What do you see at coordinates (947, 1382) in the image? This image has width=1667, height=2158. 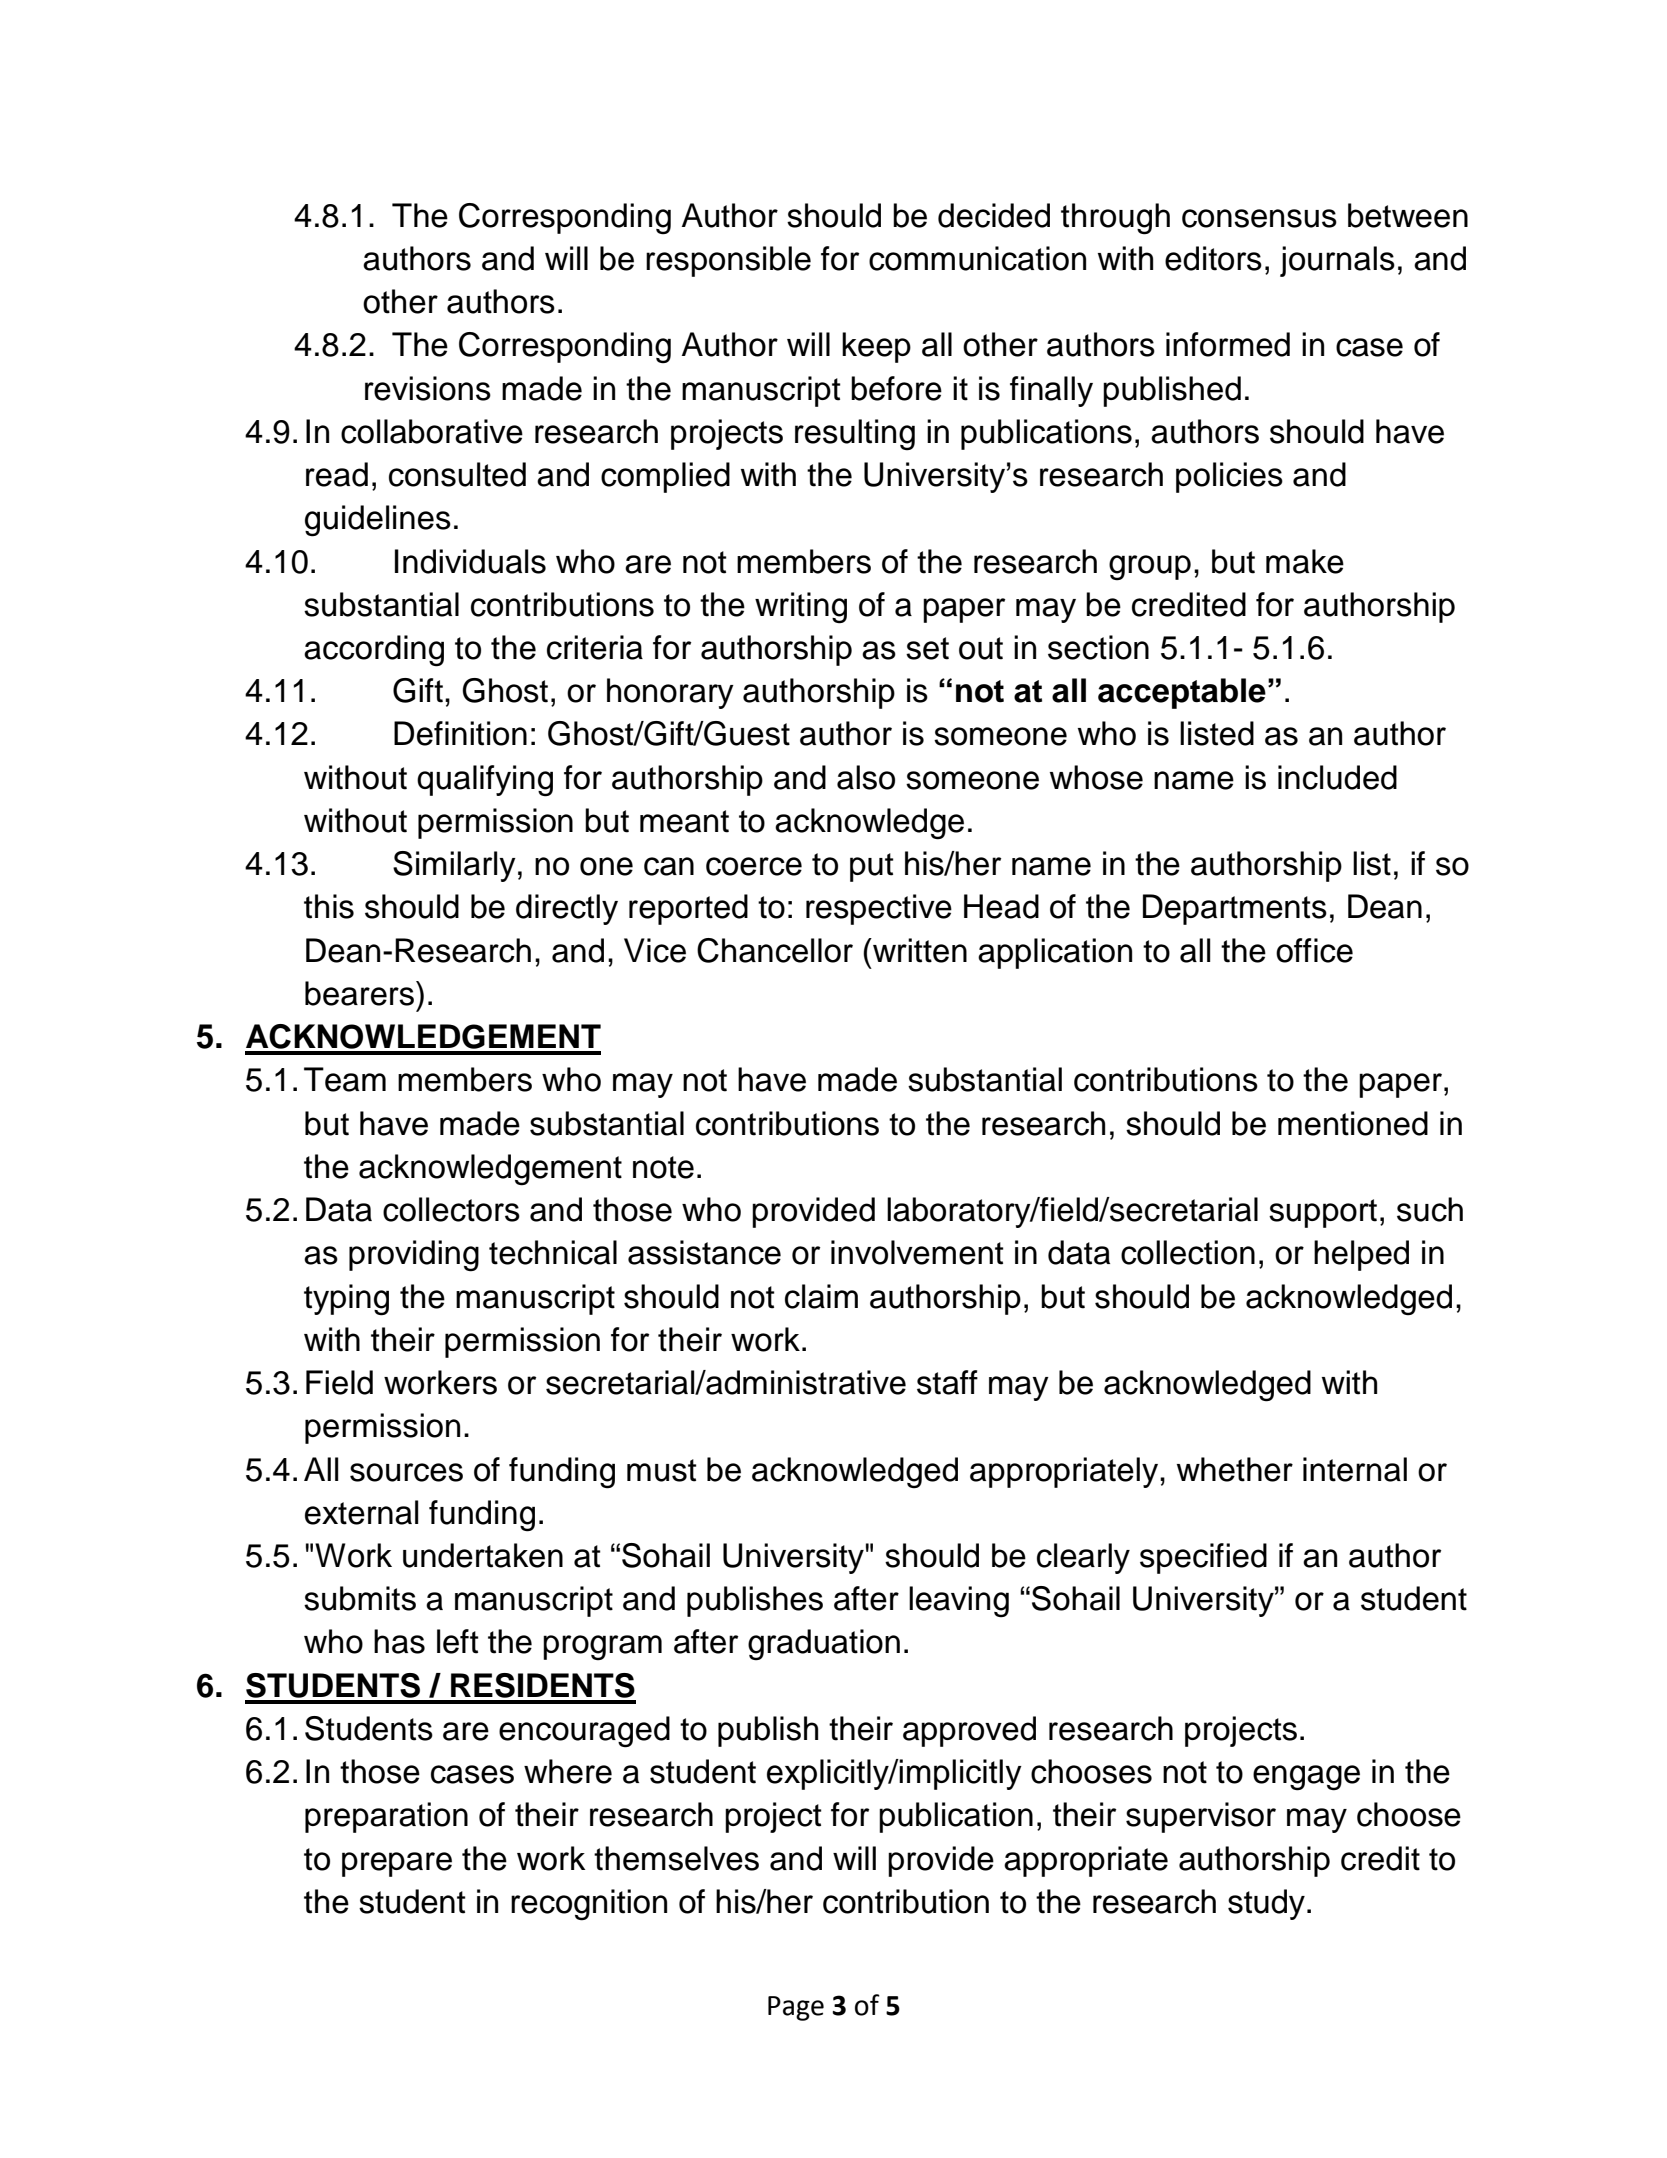 I see `staff` at bounding box center [947, 1382].
